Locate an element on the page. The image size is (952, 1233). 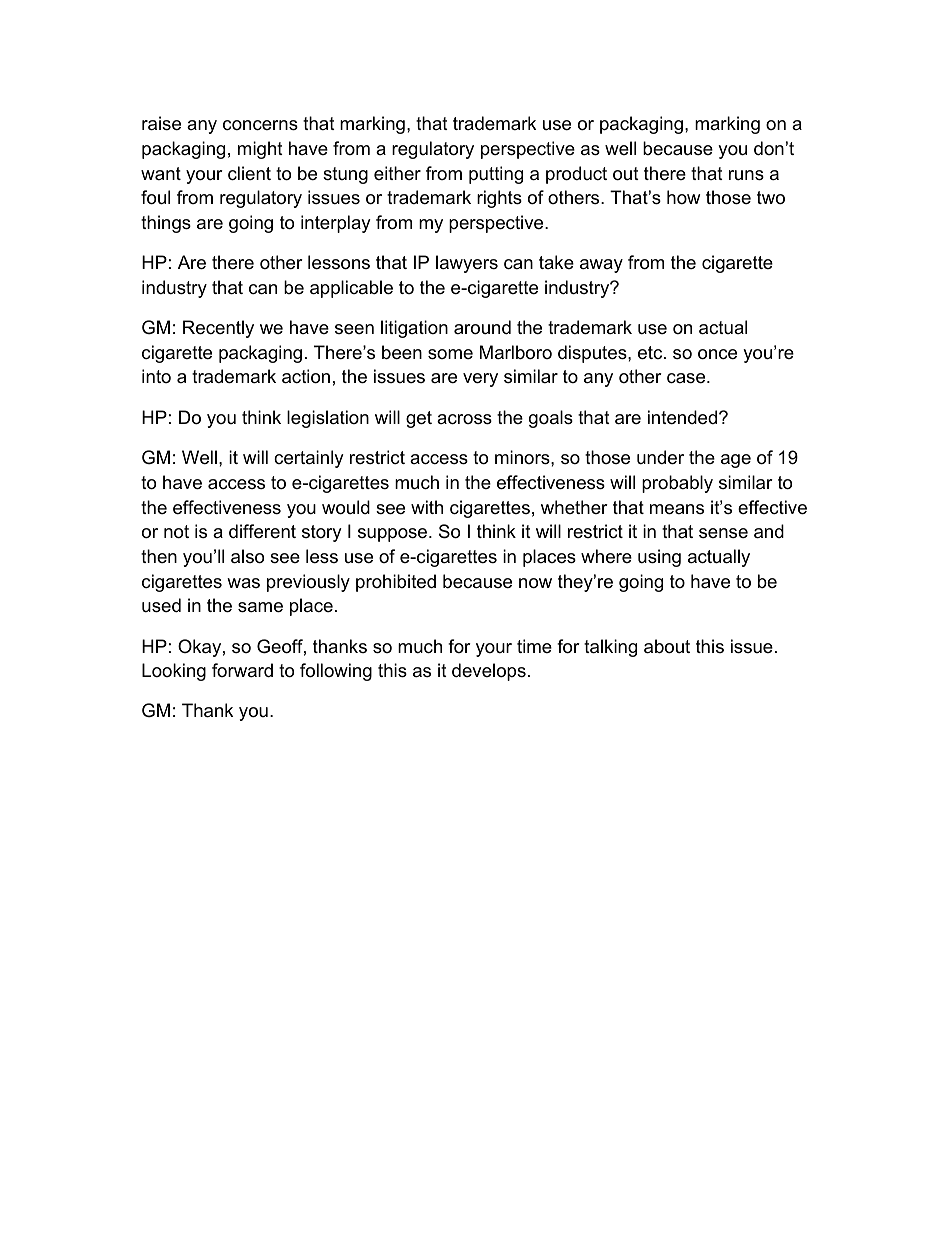
runs is located at coordinates (746, 175).
